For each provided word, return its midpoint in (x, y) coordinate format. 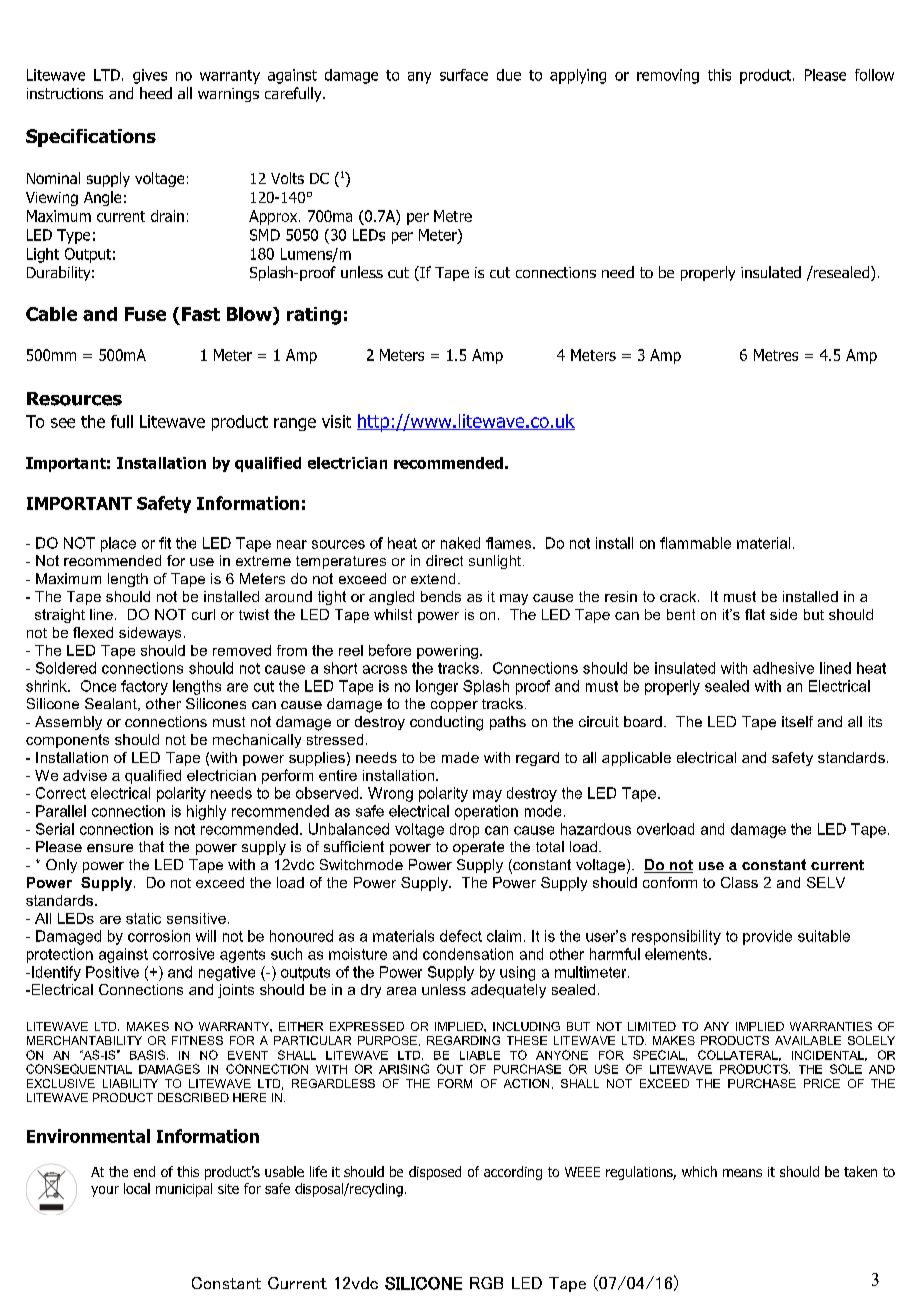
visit (336, 421)
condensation (468, 954)
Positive (112, 972)
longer (437, 687)
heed (156, 93)
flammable (695, 543)
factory (144, 687)
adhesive (783, 668)
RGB (486, 1283)
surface (464, 75)
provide (767, 937)
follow (874, 75)
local (137, 1188)
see (63, 423)
